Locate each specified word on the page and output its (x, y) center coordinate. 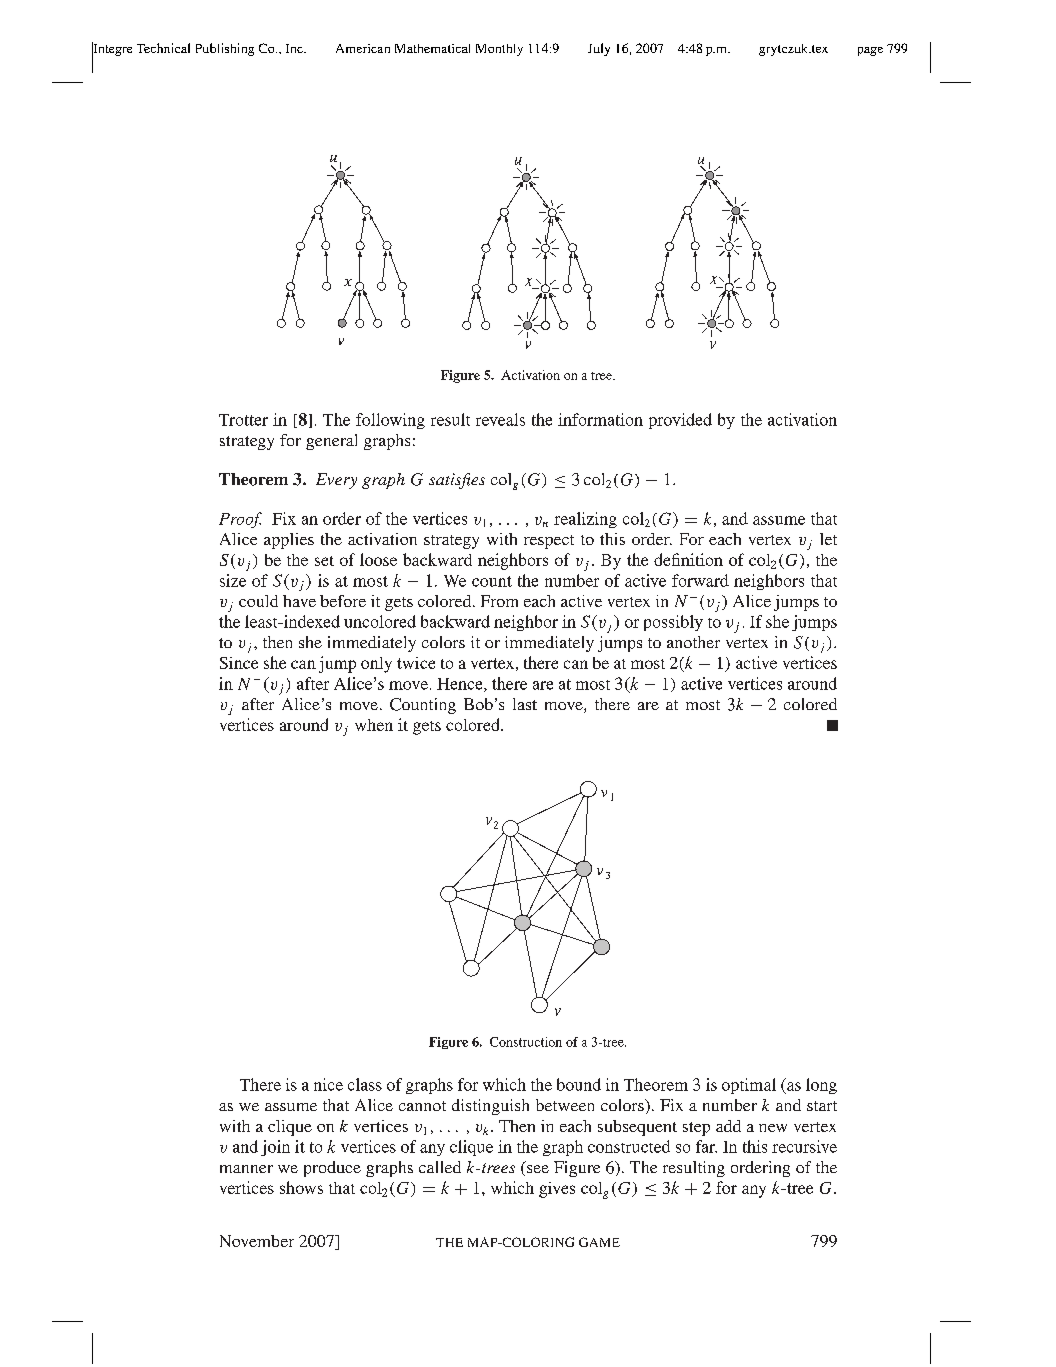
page (870, 51)
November (257, 1241)
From (499, 601)
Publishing (225, 49)
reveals (500, 419)
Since (239, 663)
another (693, 642)
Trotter (243, 420)
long (821, 1086)
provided (680, 421)
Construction (526, 1042)
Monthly (499, 50)
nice (328, 1084)
